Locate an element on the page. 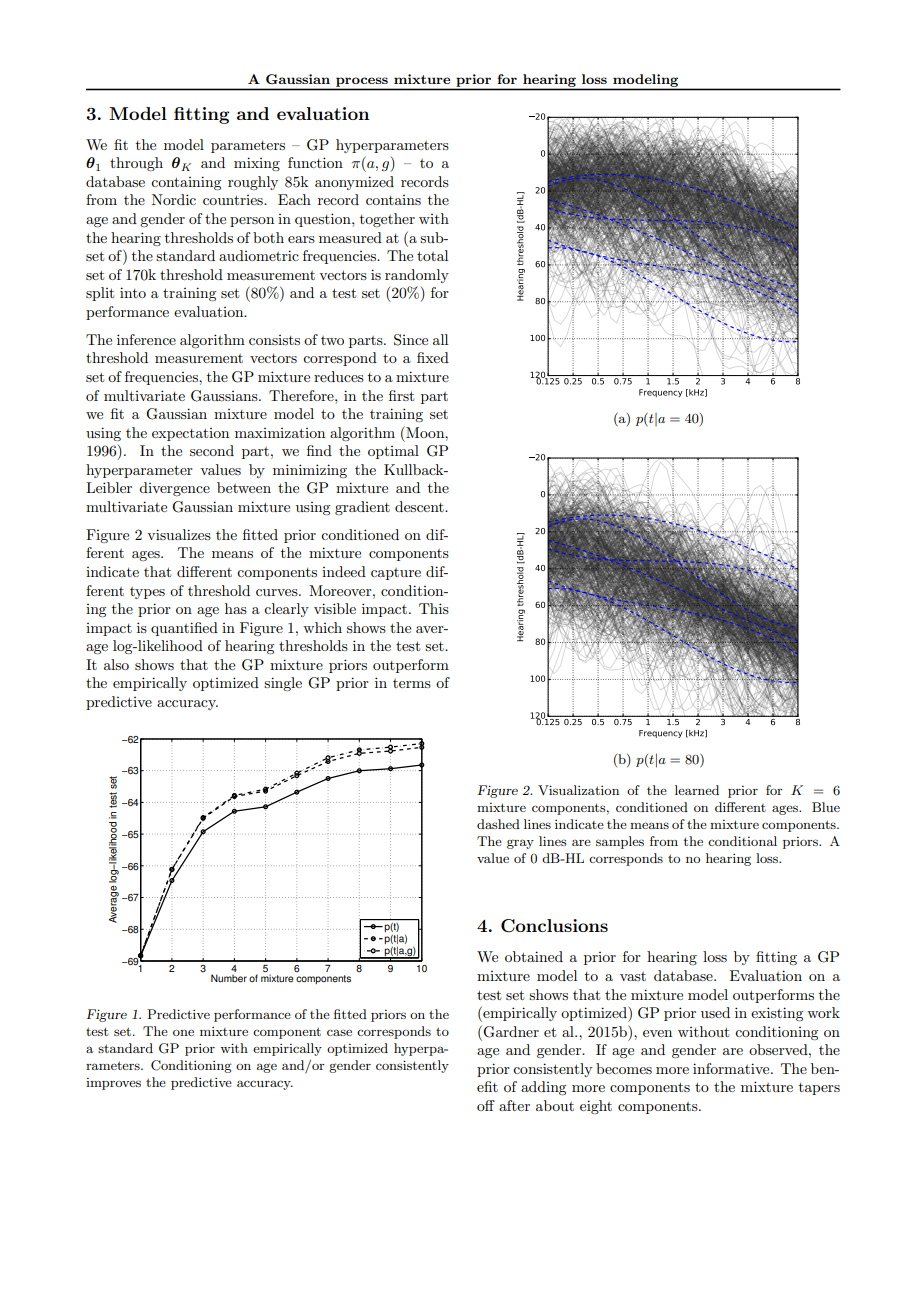 Image resolution: width=924 pixels, height=1308 pixels. contains is located at coordinates (393, 200).
